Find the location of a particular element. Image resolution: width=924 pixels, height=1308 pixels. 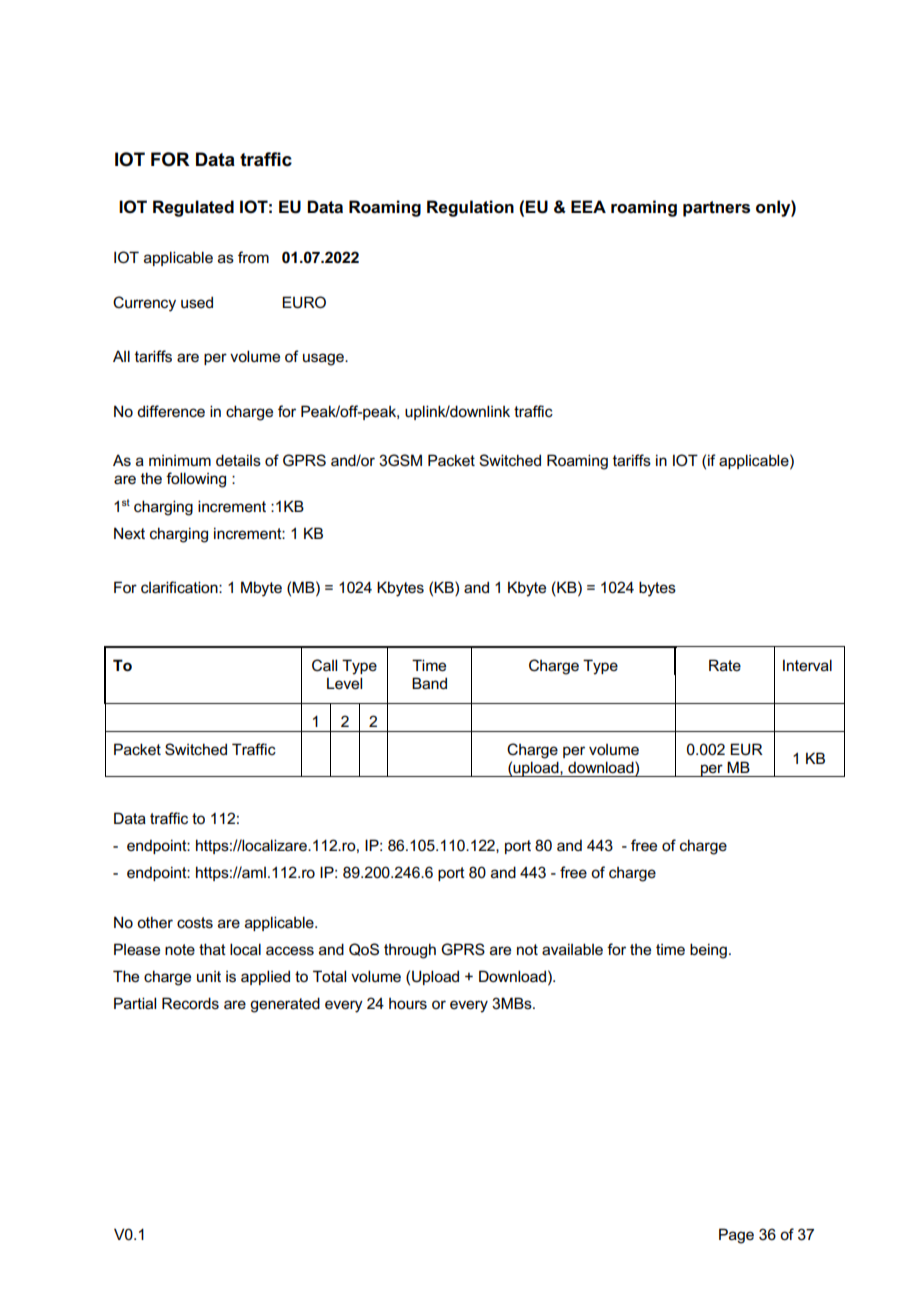

available is located at coordinates (572, 949).
